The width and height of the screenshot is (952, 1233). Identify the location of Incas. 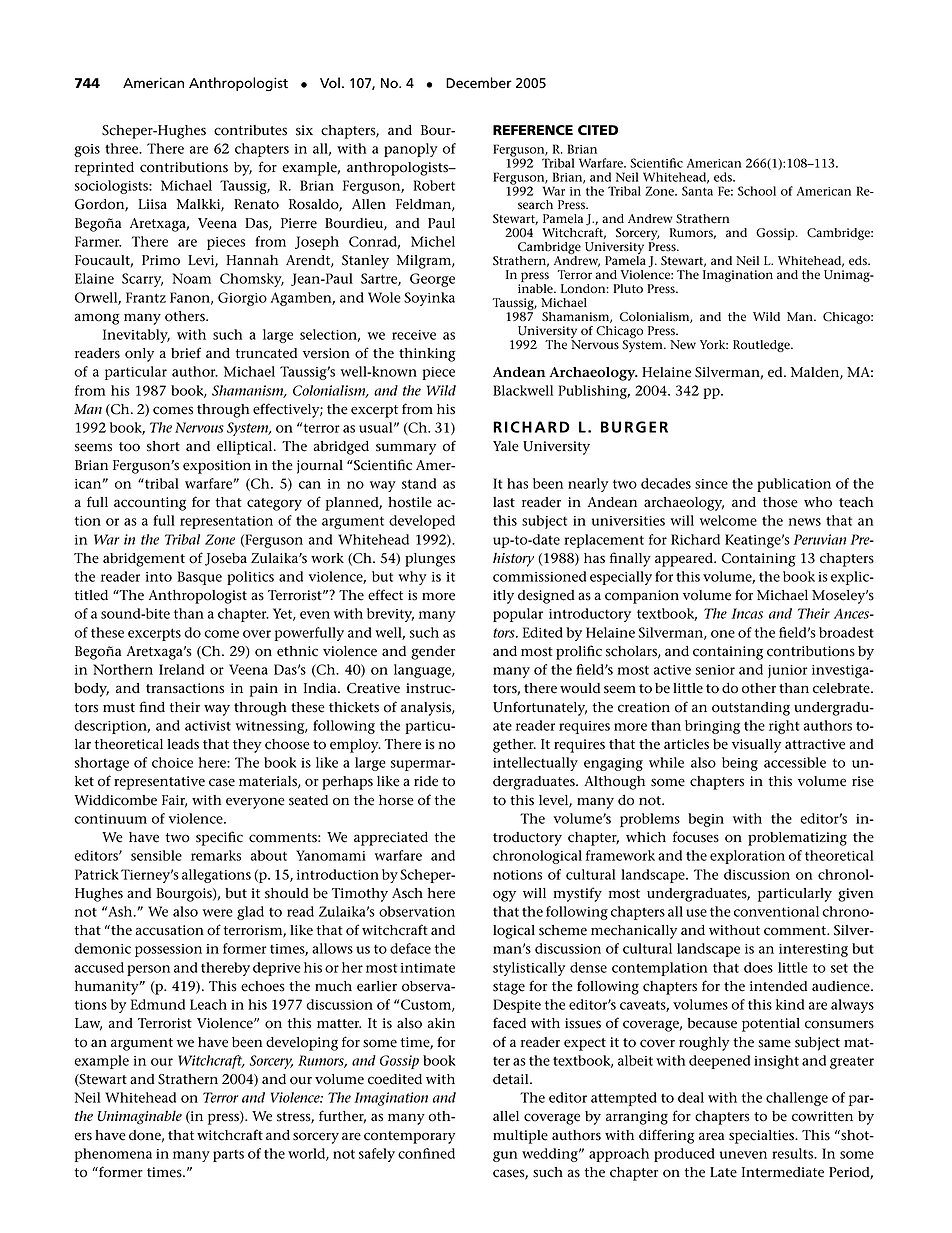
(747, 613).
